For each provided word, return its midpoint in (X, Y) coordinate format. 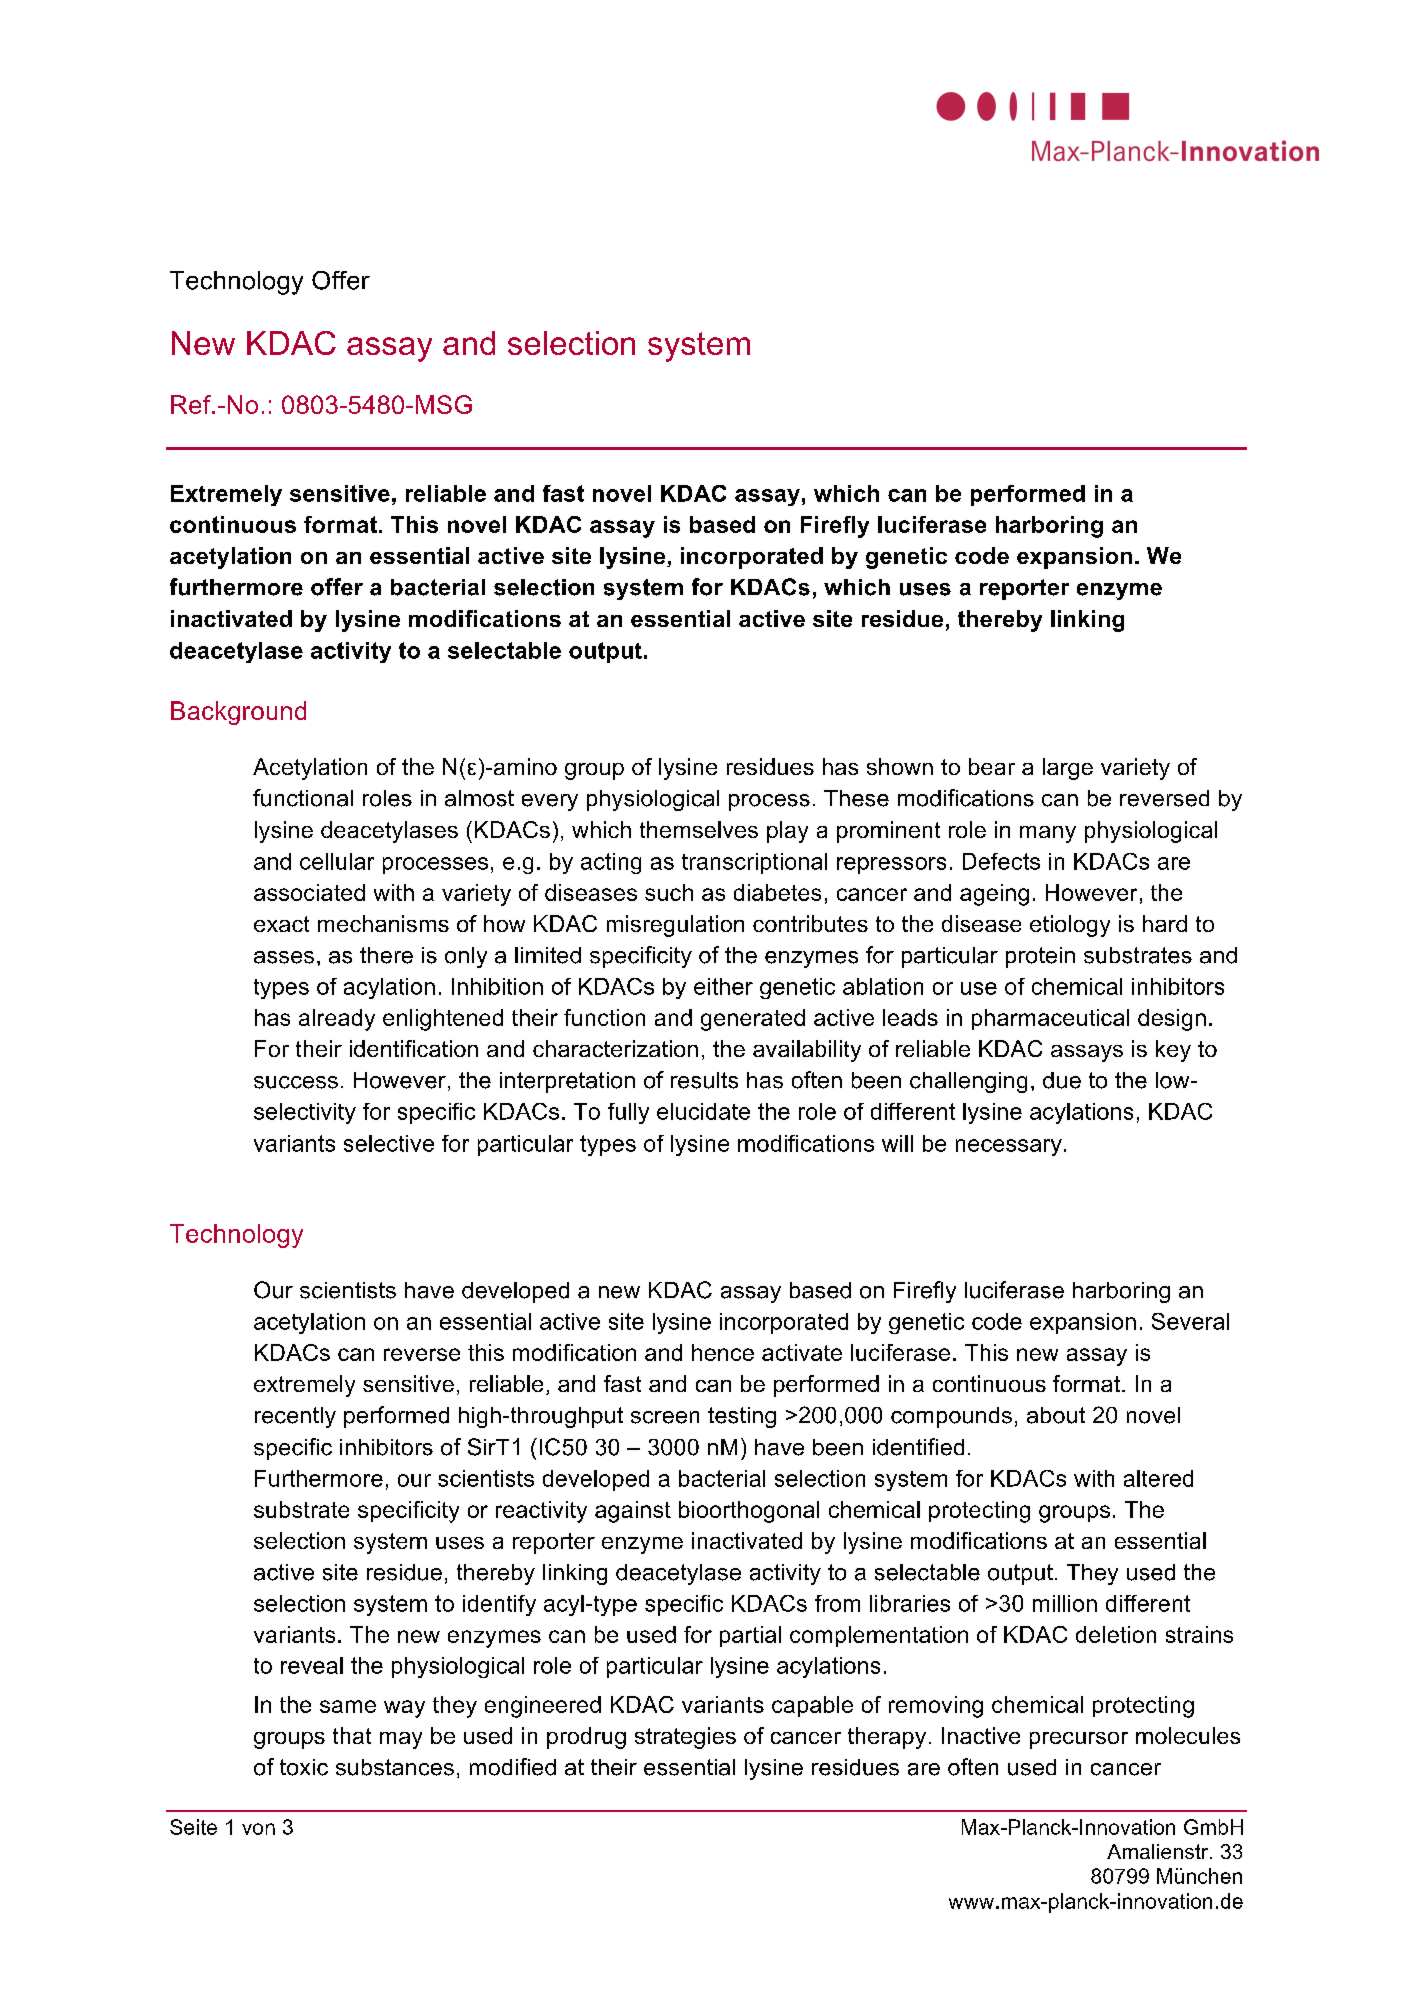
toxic (304, 1767)
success (296, 1082)
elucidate (703, 1111)
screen (665, 1417)
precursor (1079, 1740)
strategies (685, 1738)
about (1056, 1415)
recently (295, 1417)
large (1068, 769)
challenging (968, 1082)
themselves (699, 829)
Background (238, 713)
